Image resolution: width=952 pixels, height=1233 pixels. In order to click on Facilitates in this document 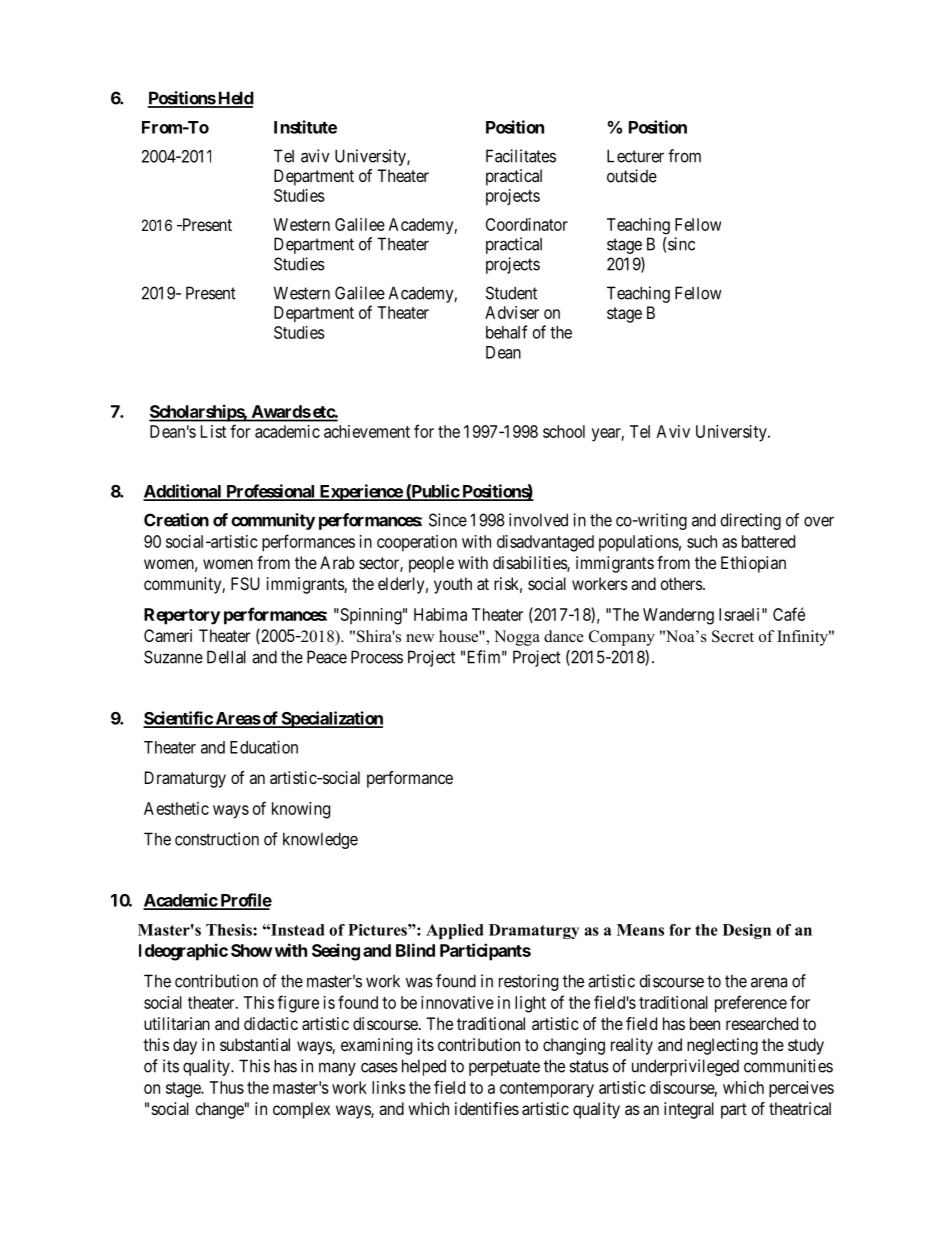, I will do `click(521, 156)`.
